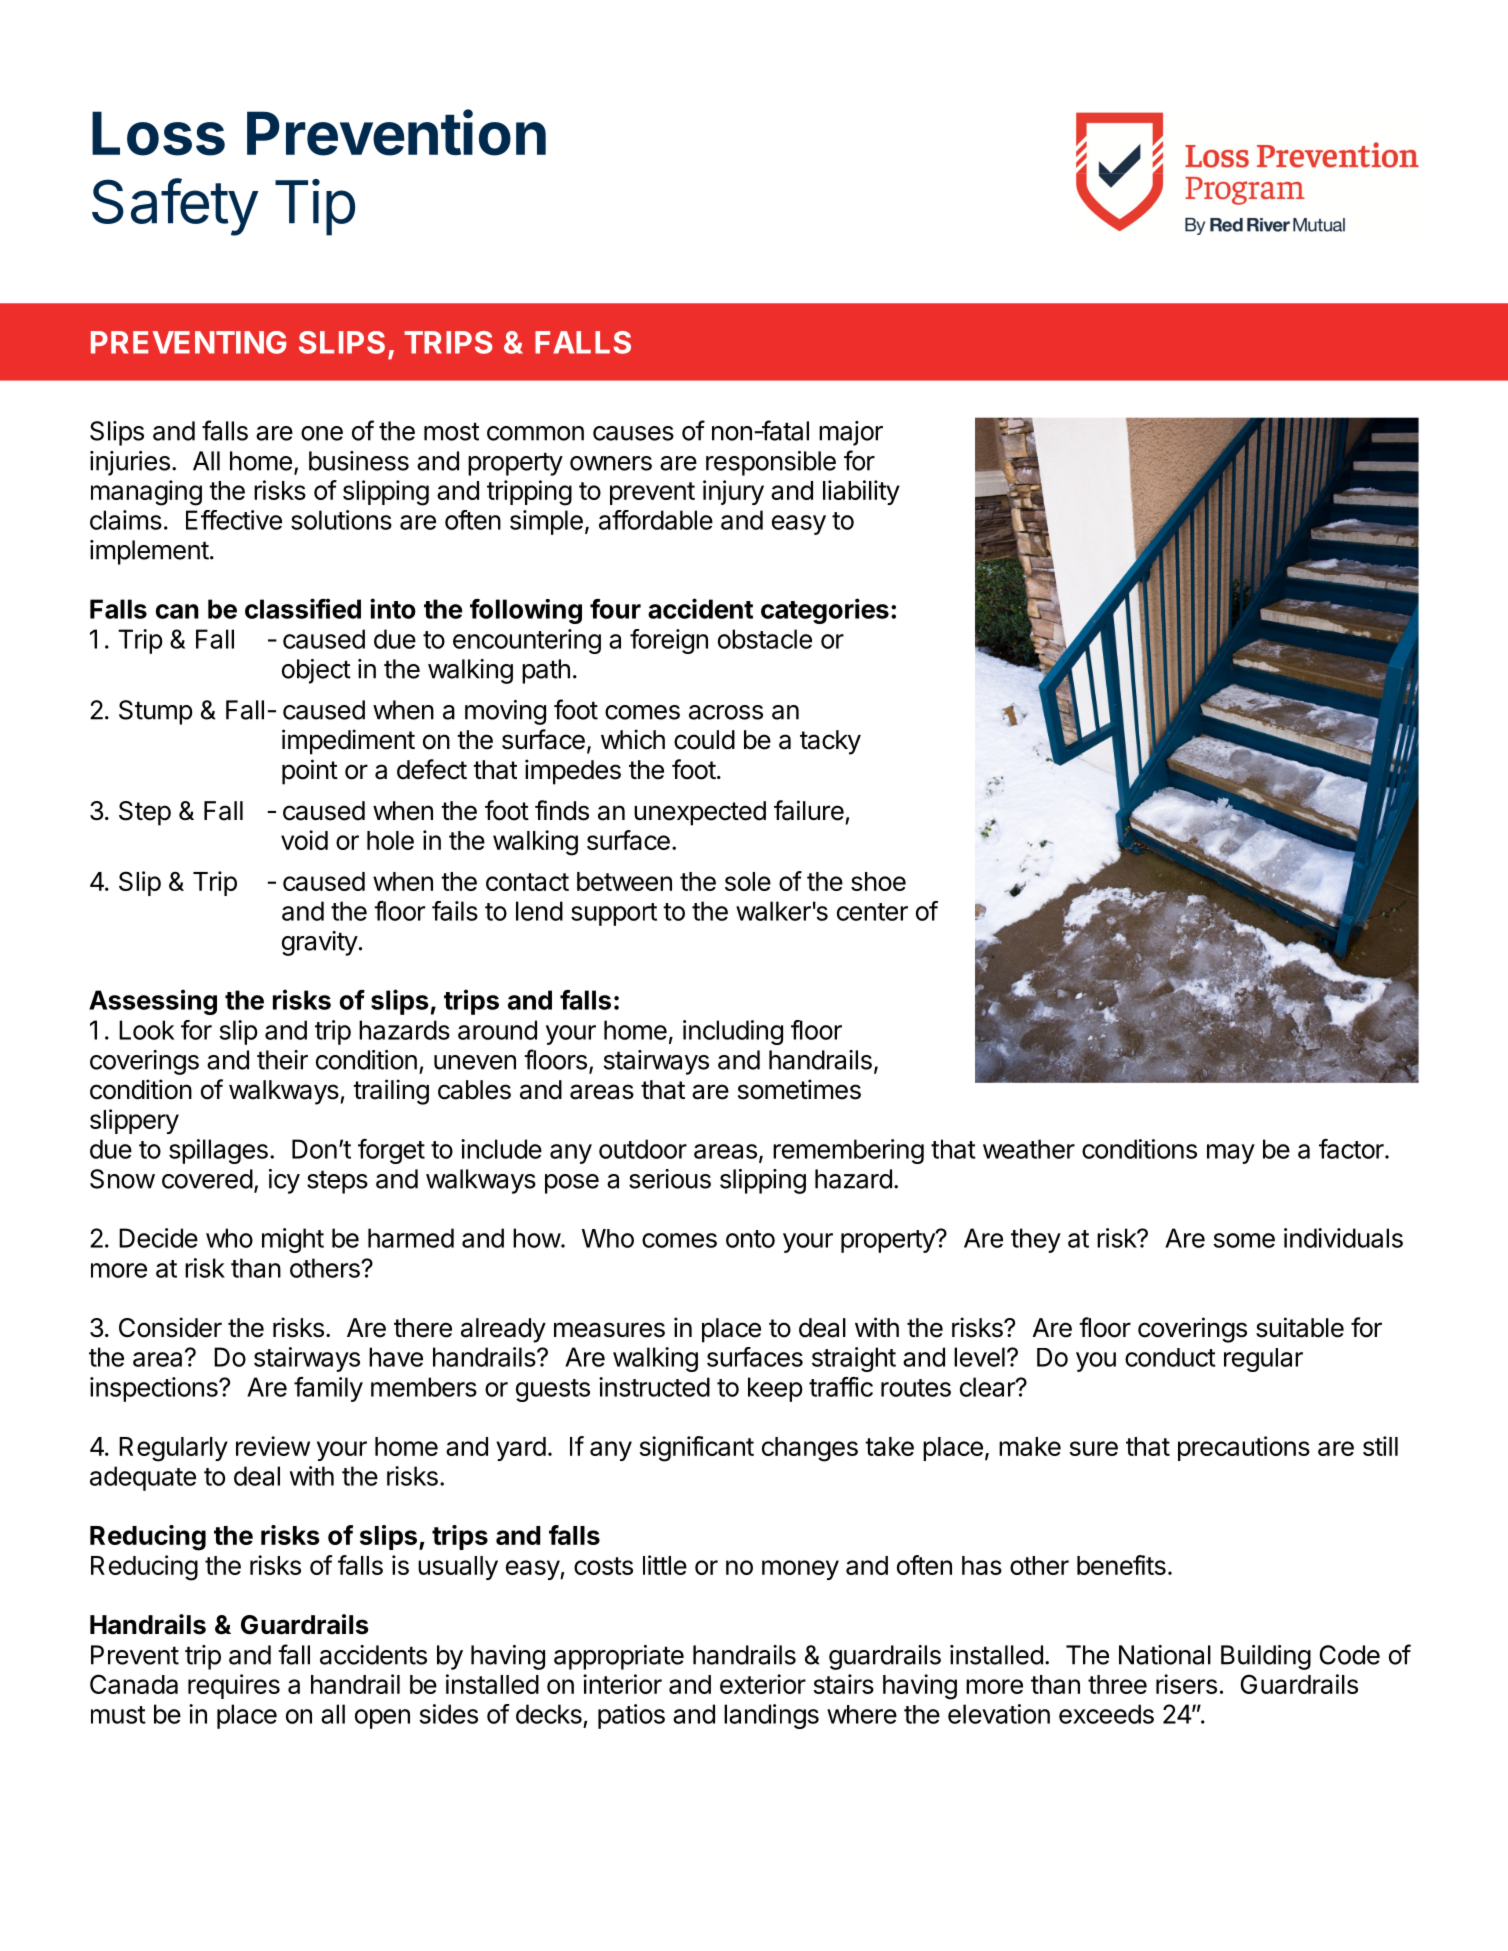 The image size is (1508, 1951). I want to click on categories, so click(825, 611).
